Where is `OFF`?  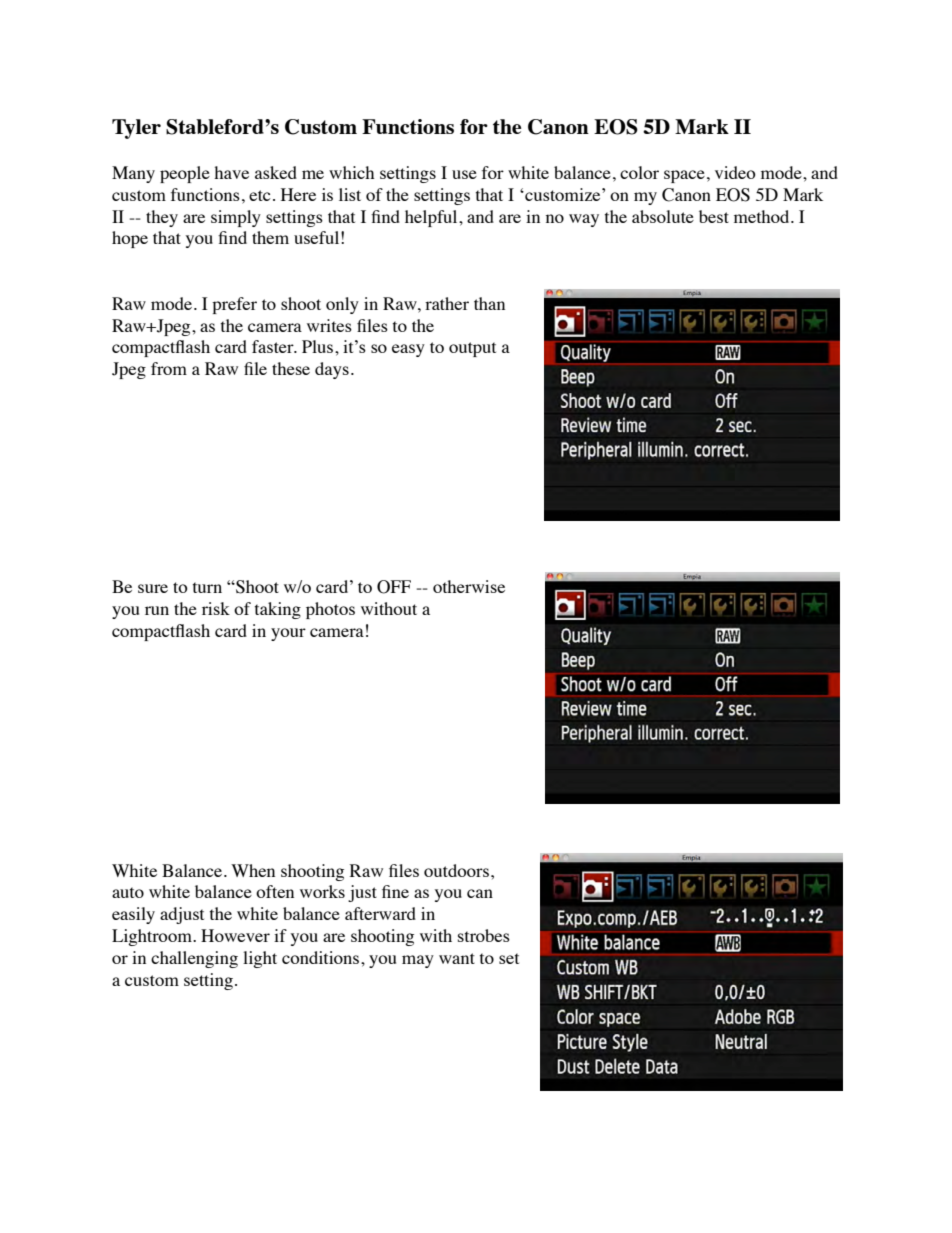 OFF is located at coordinates (394, 587).
